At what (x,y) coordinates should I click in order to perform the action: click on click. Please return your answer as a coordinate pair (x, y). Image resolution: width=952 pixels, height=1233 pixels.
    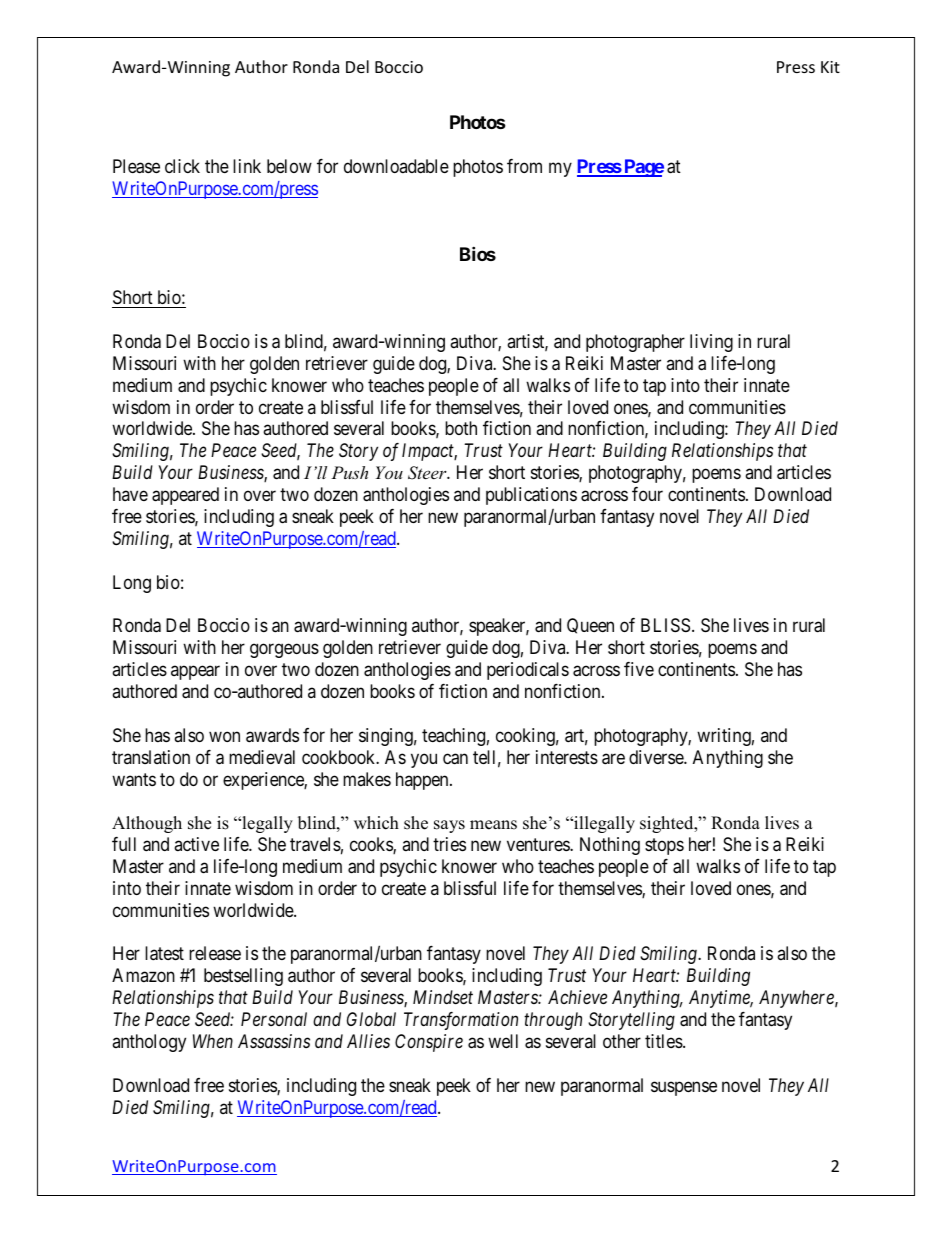
    Looking at the image, I should click on (182, 166).
